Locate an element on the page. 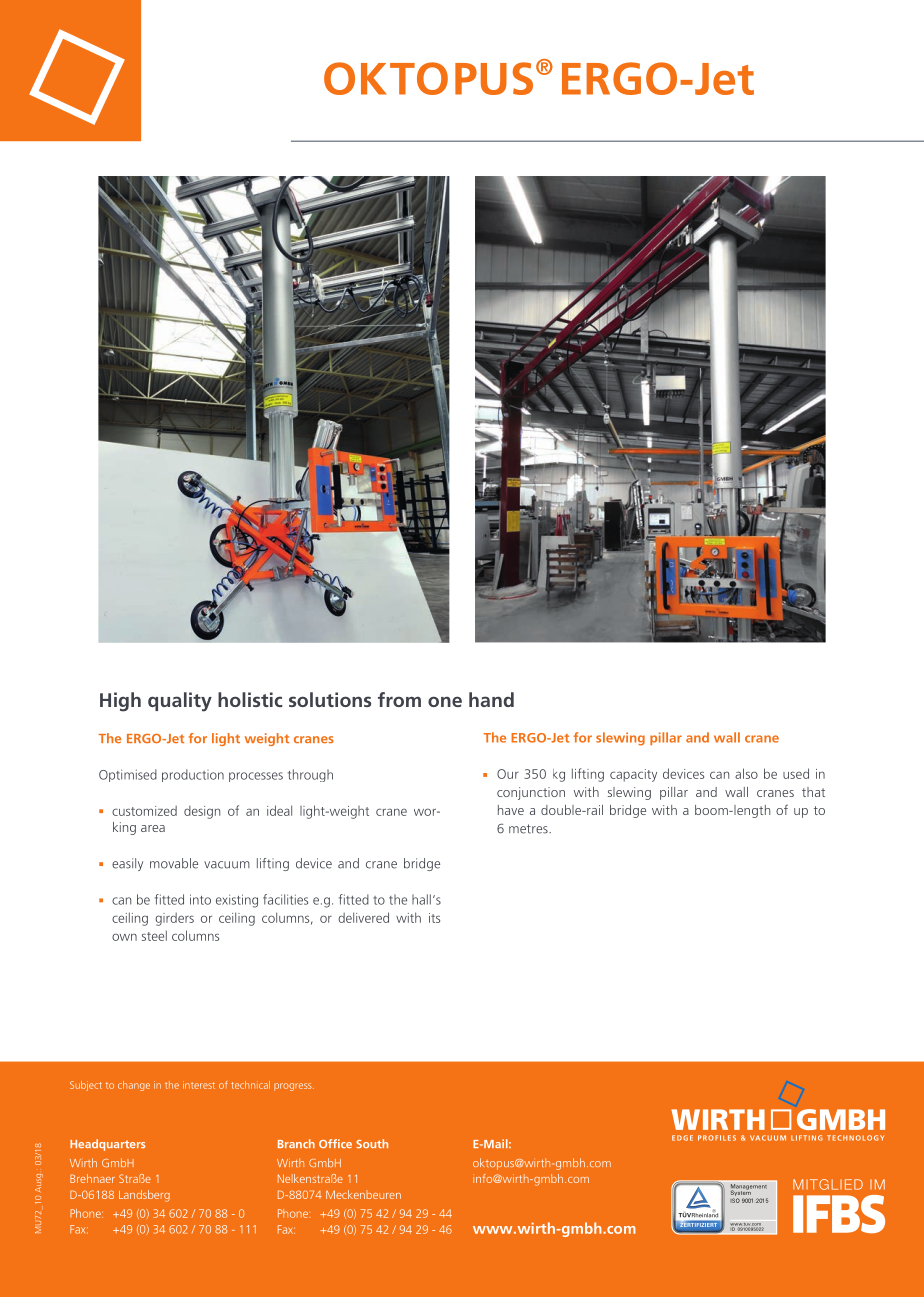  its is located at coordinates (434, 918).
